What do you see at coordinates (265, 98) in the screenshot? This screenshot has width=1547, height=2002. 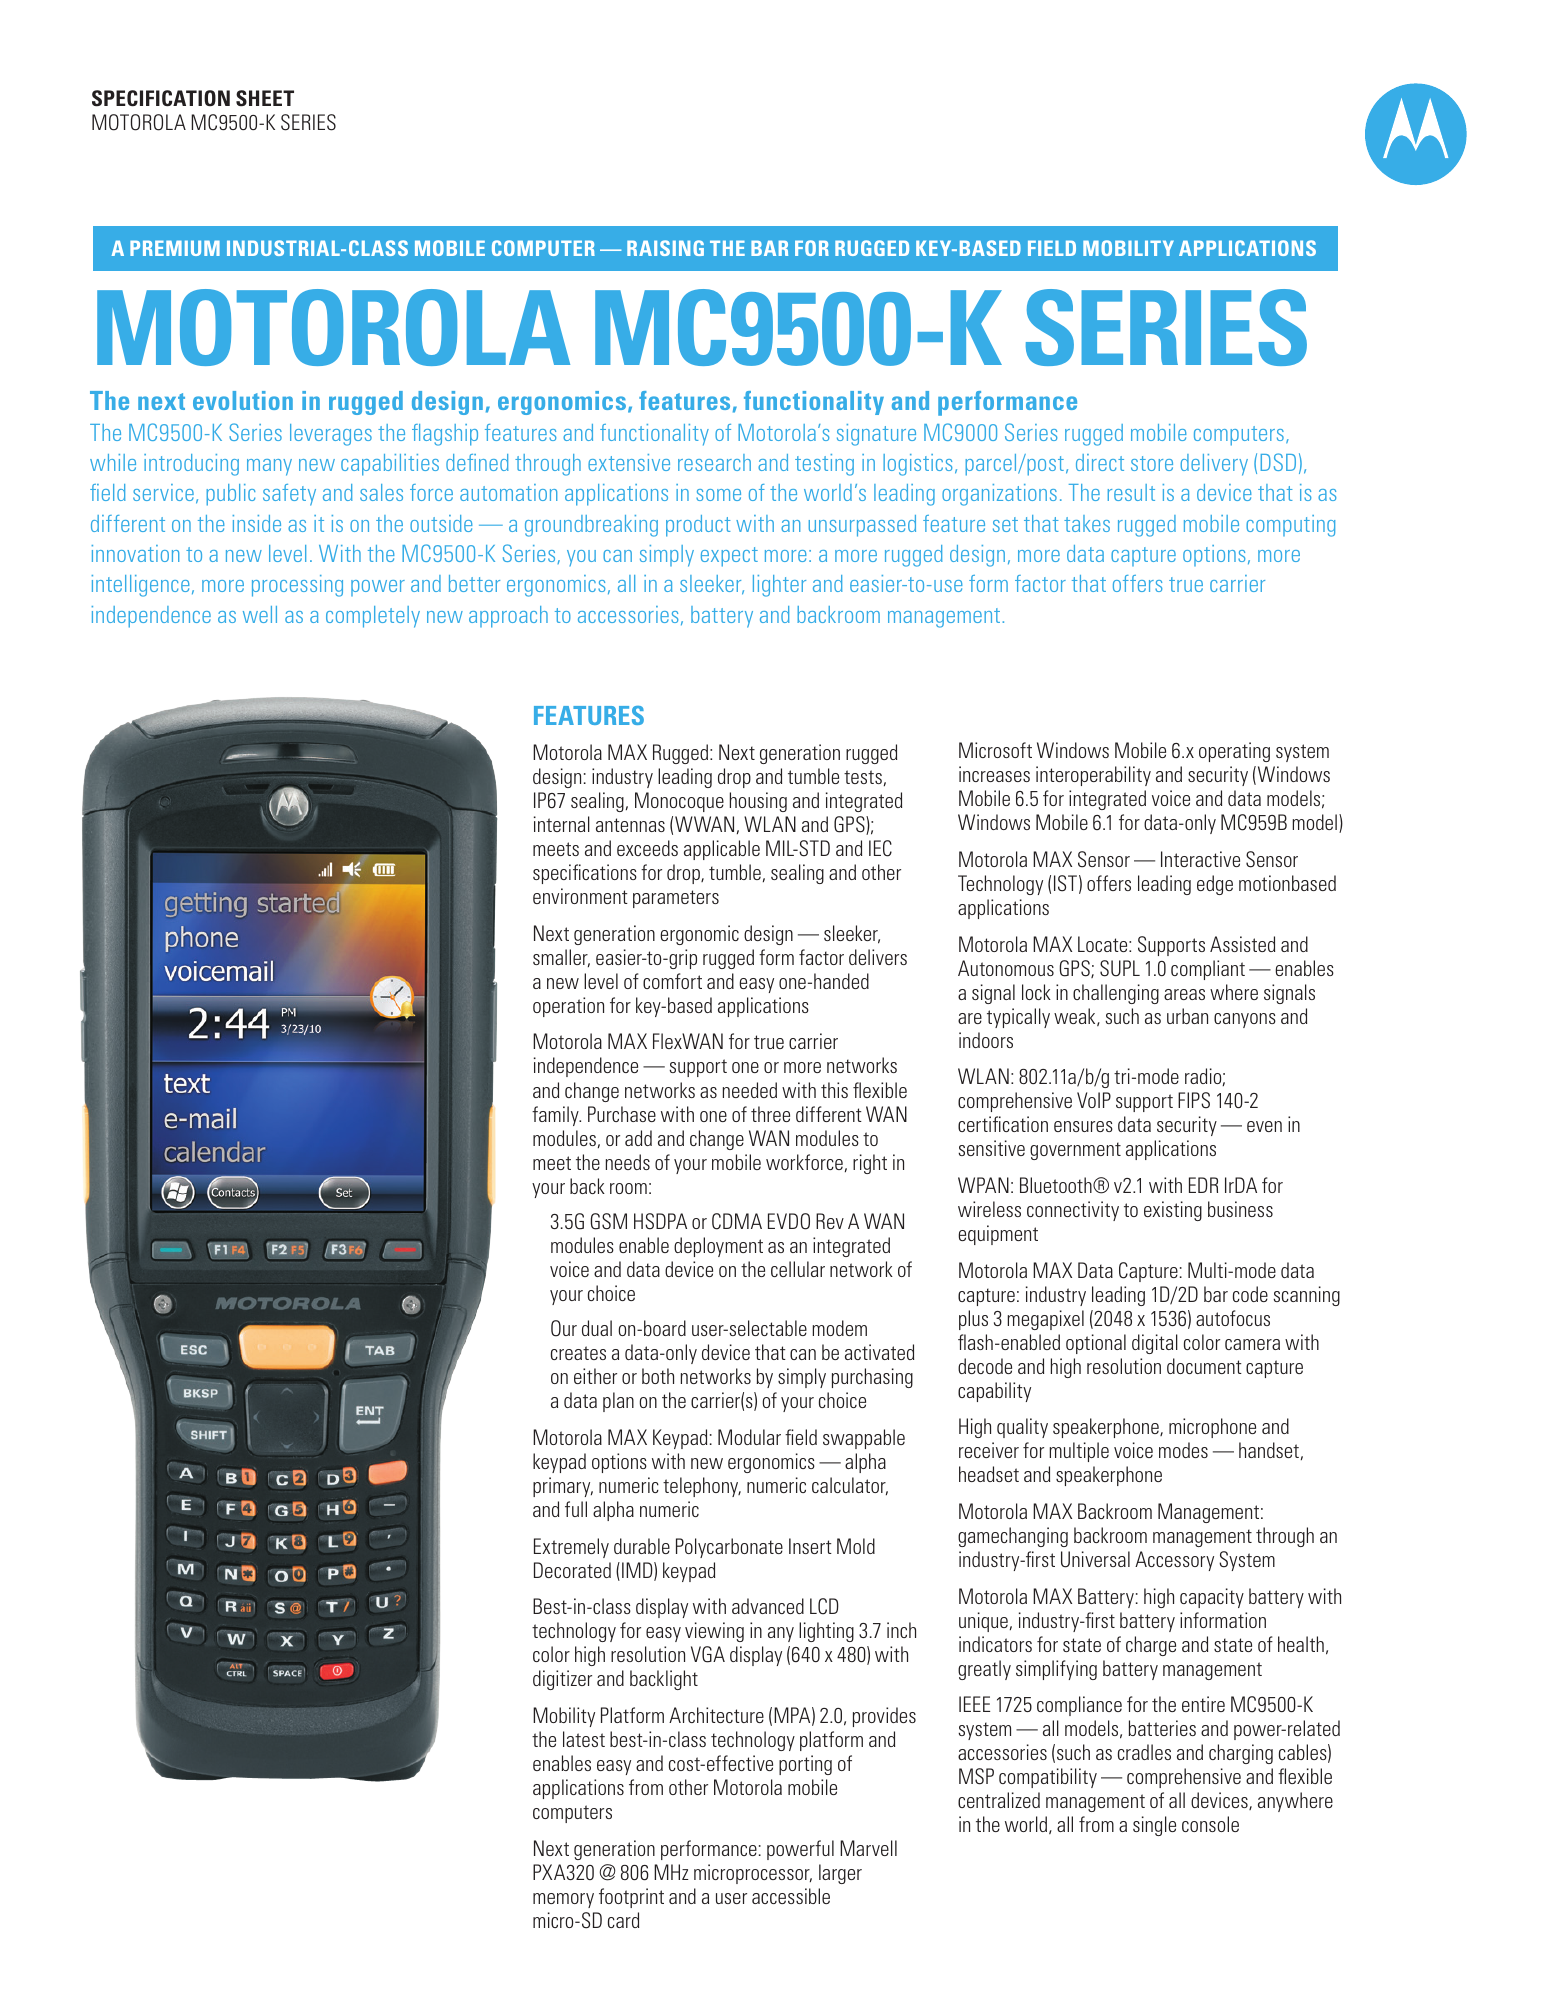 I see `SHEET` at bounding box center [265, 98].
